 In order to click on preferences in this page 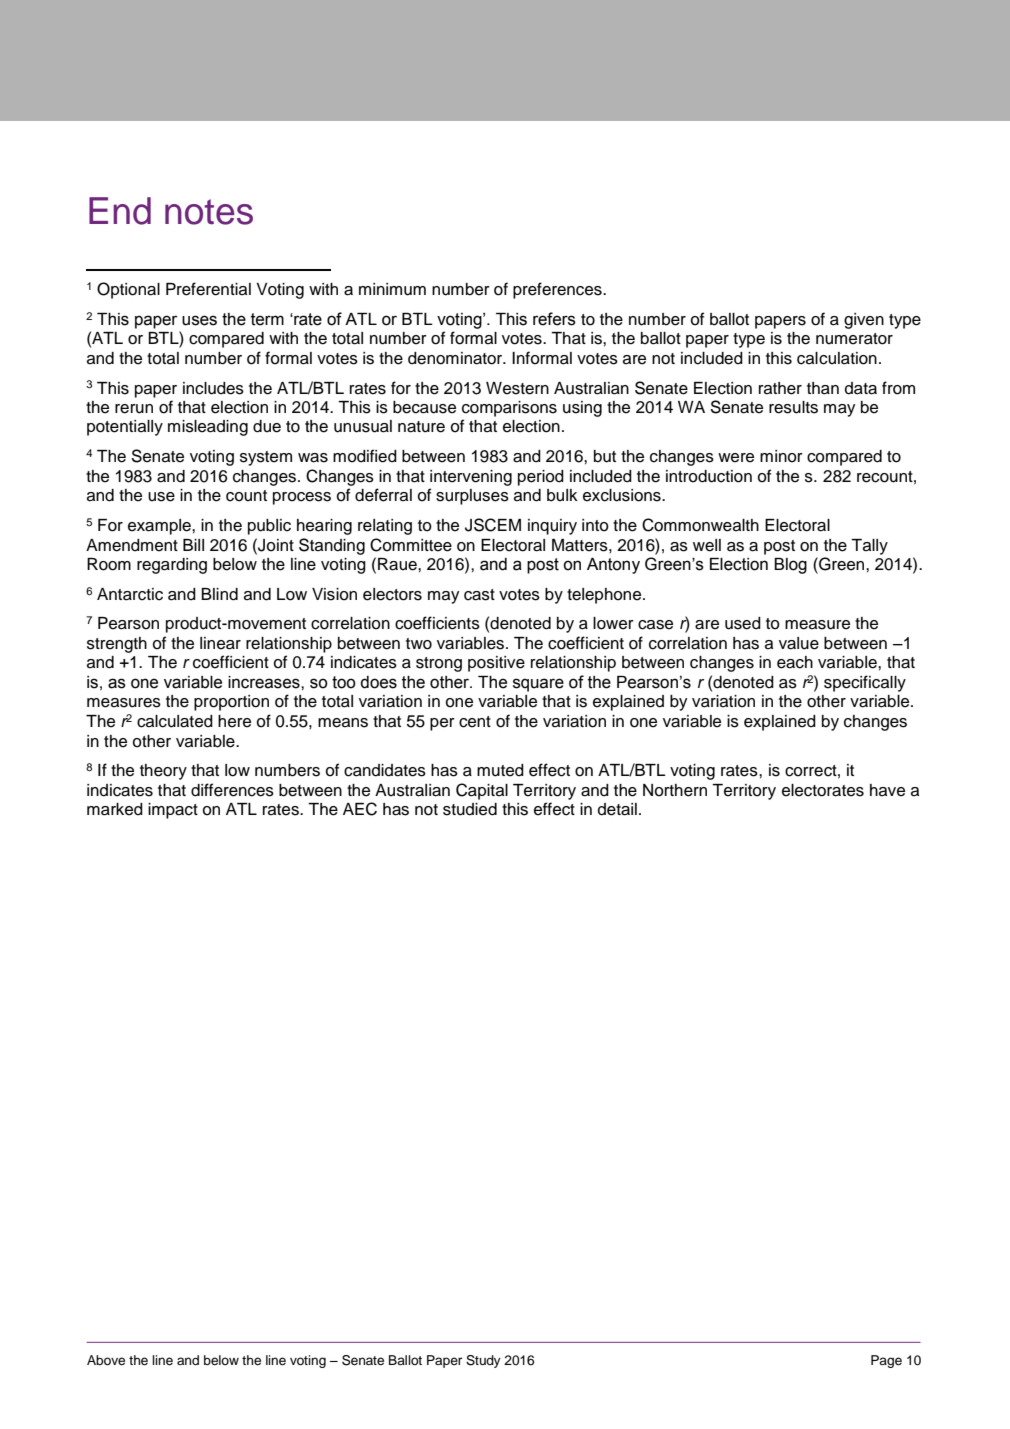, I will do `click(558, 290)`.
